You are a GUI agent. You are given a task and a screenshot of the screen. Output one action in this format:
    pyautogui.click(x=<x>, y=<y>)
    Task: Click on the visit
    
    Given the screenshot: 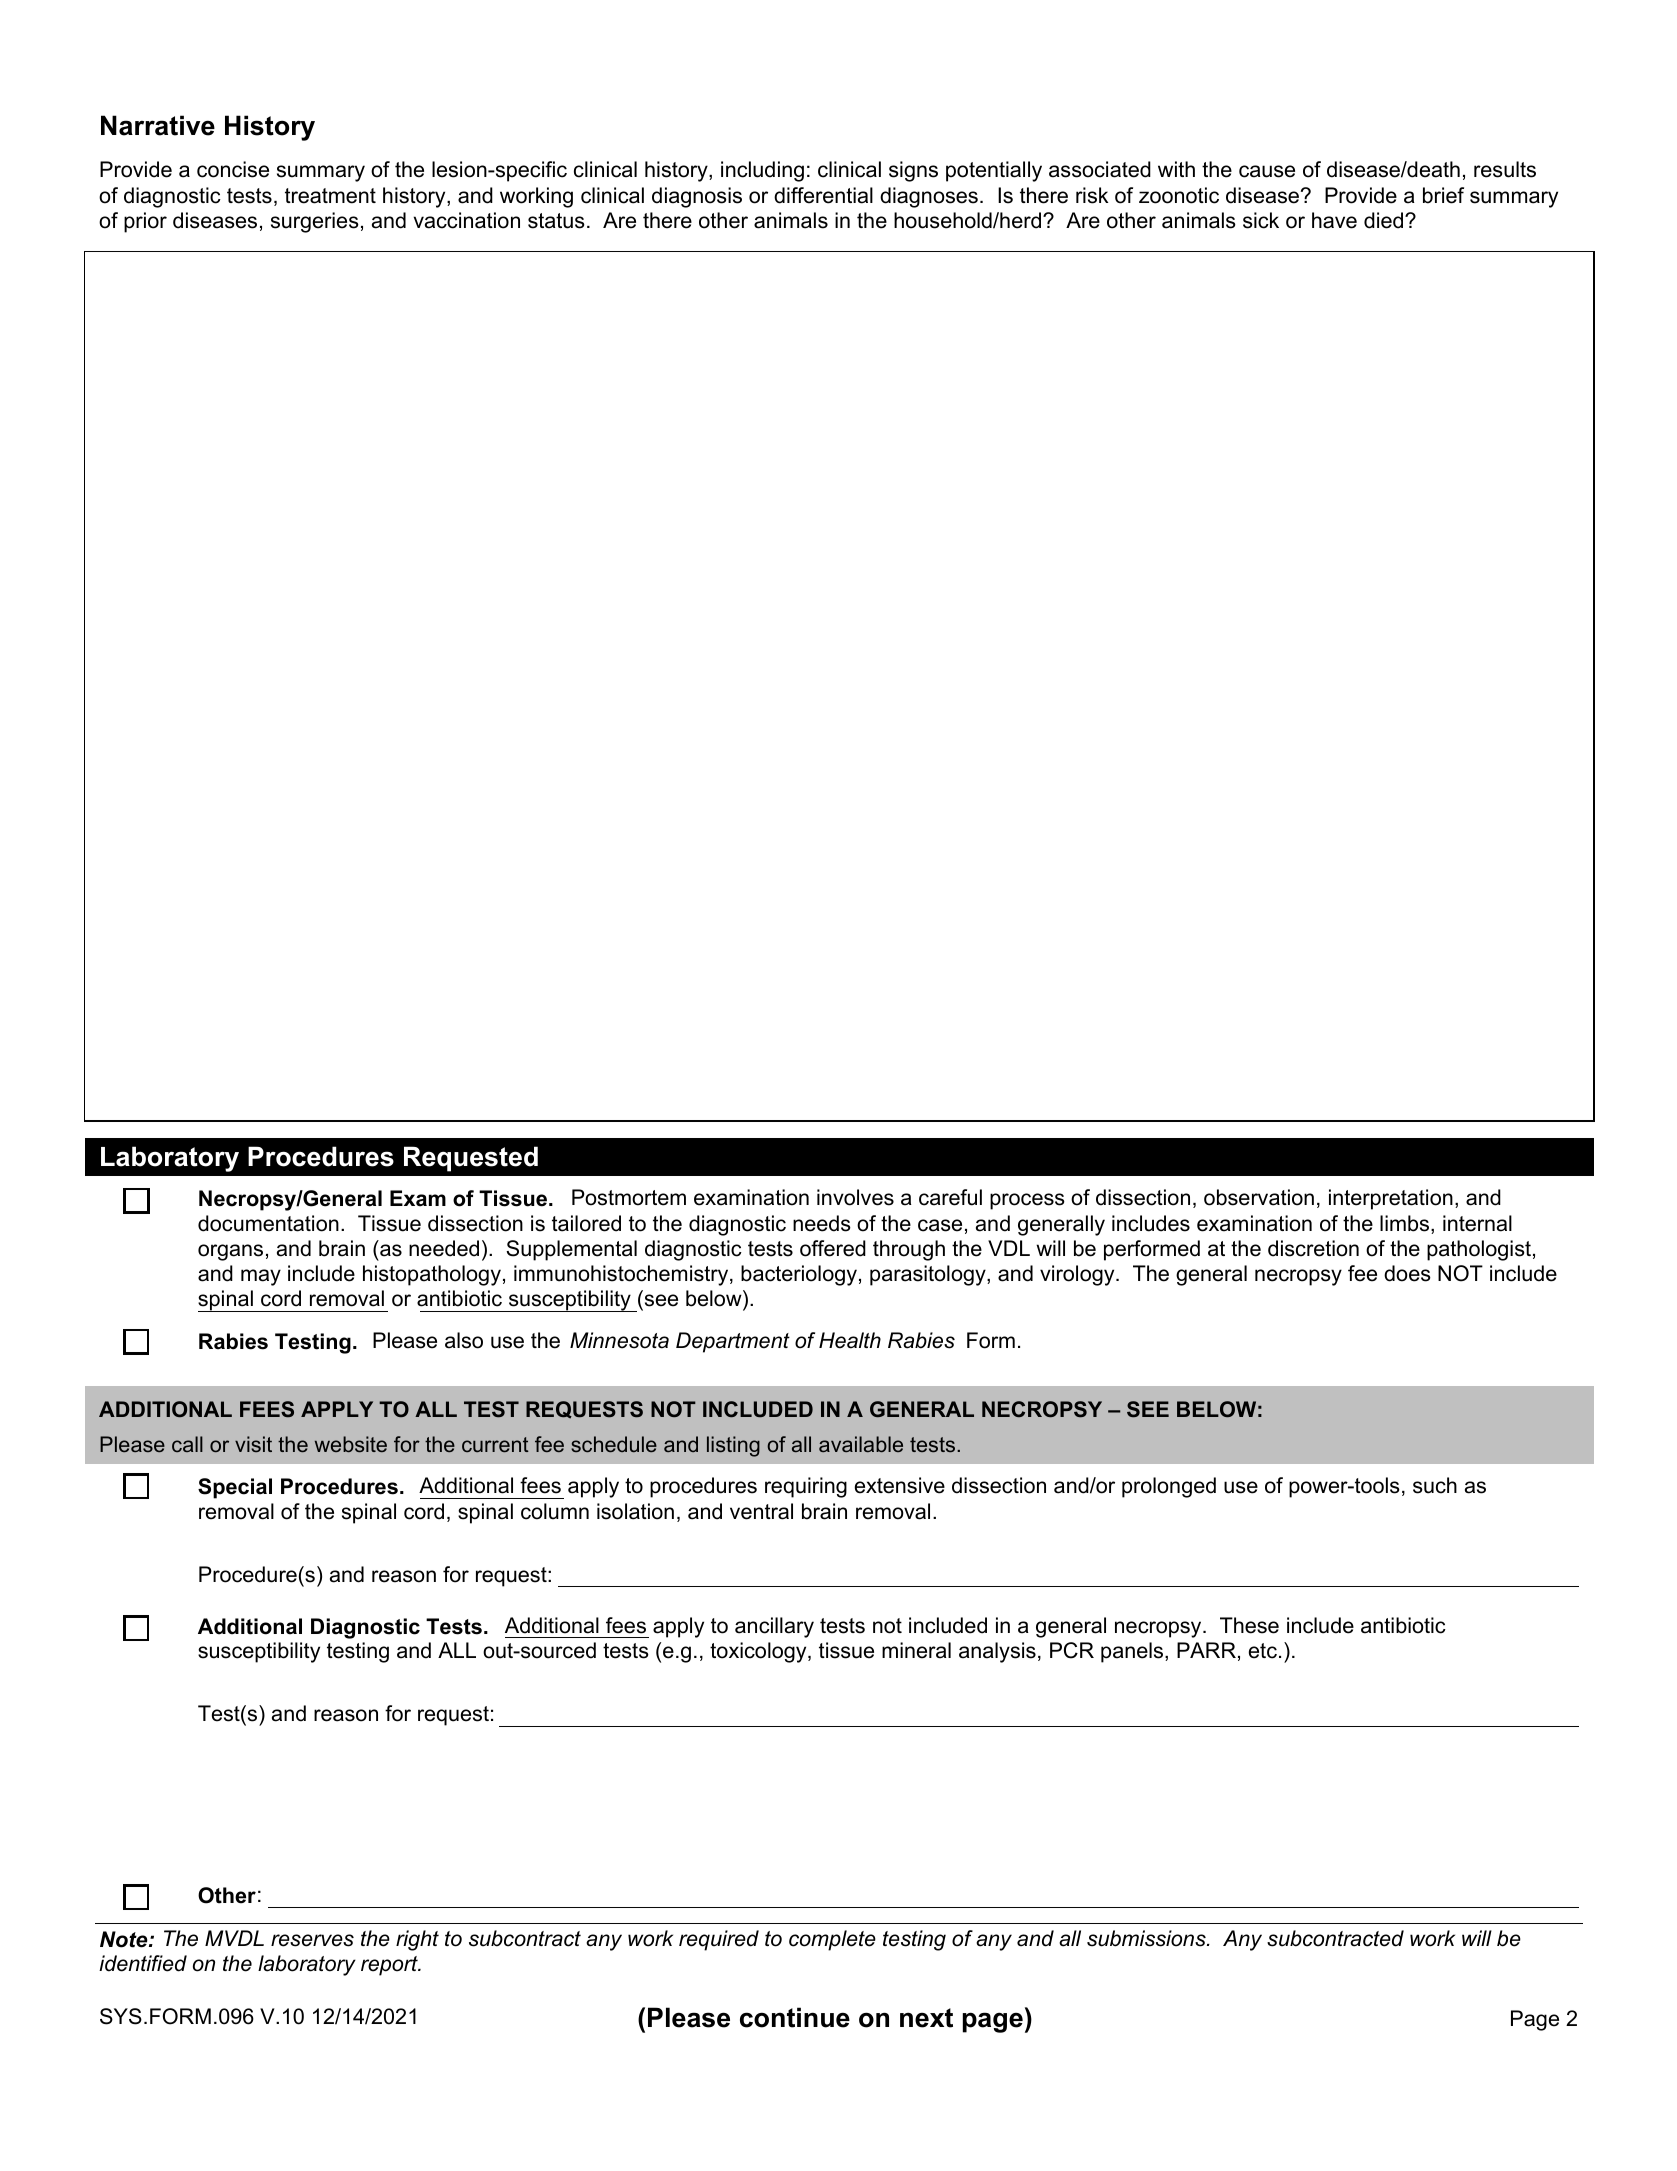 What is the action you would take?
    pyautogui.click(x=253, y=1444)
